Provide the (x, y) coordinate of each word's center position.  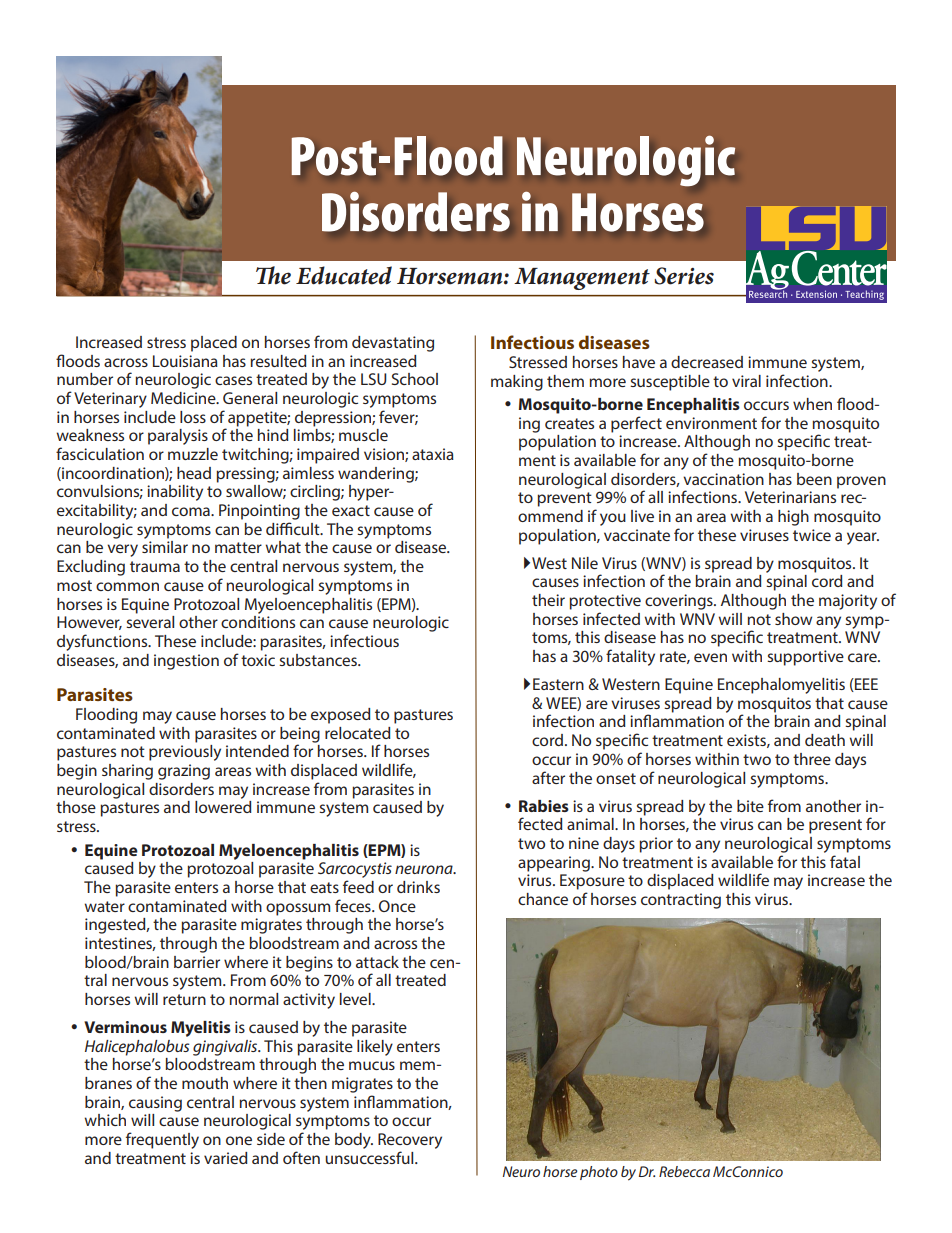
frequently (162, 1140)
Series (684, 276)
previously (185, 753)
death (825, 740)
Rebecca (684, 1171)
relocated (358, 733)
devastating (393, 344)
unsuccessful (370, 1157)
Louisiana (185, 361)
